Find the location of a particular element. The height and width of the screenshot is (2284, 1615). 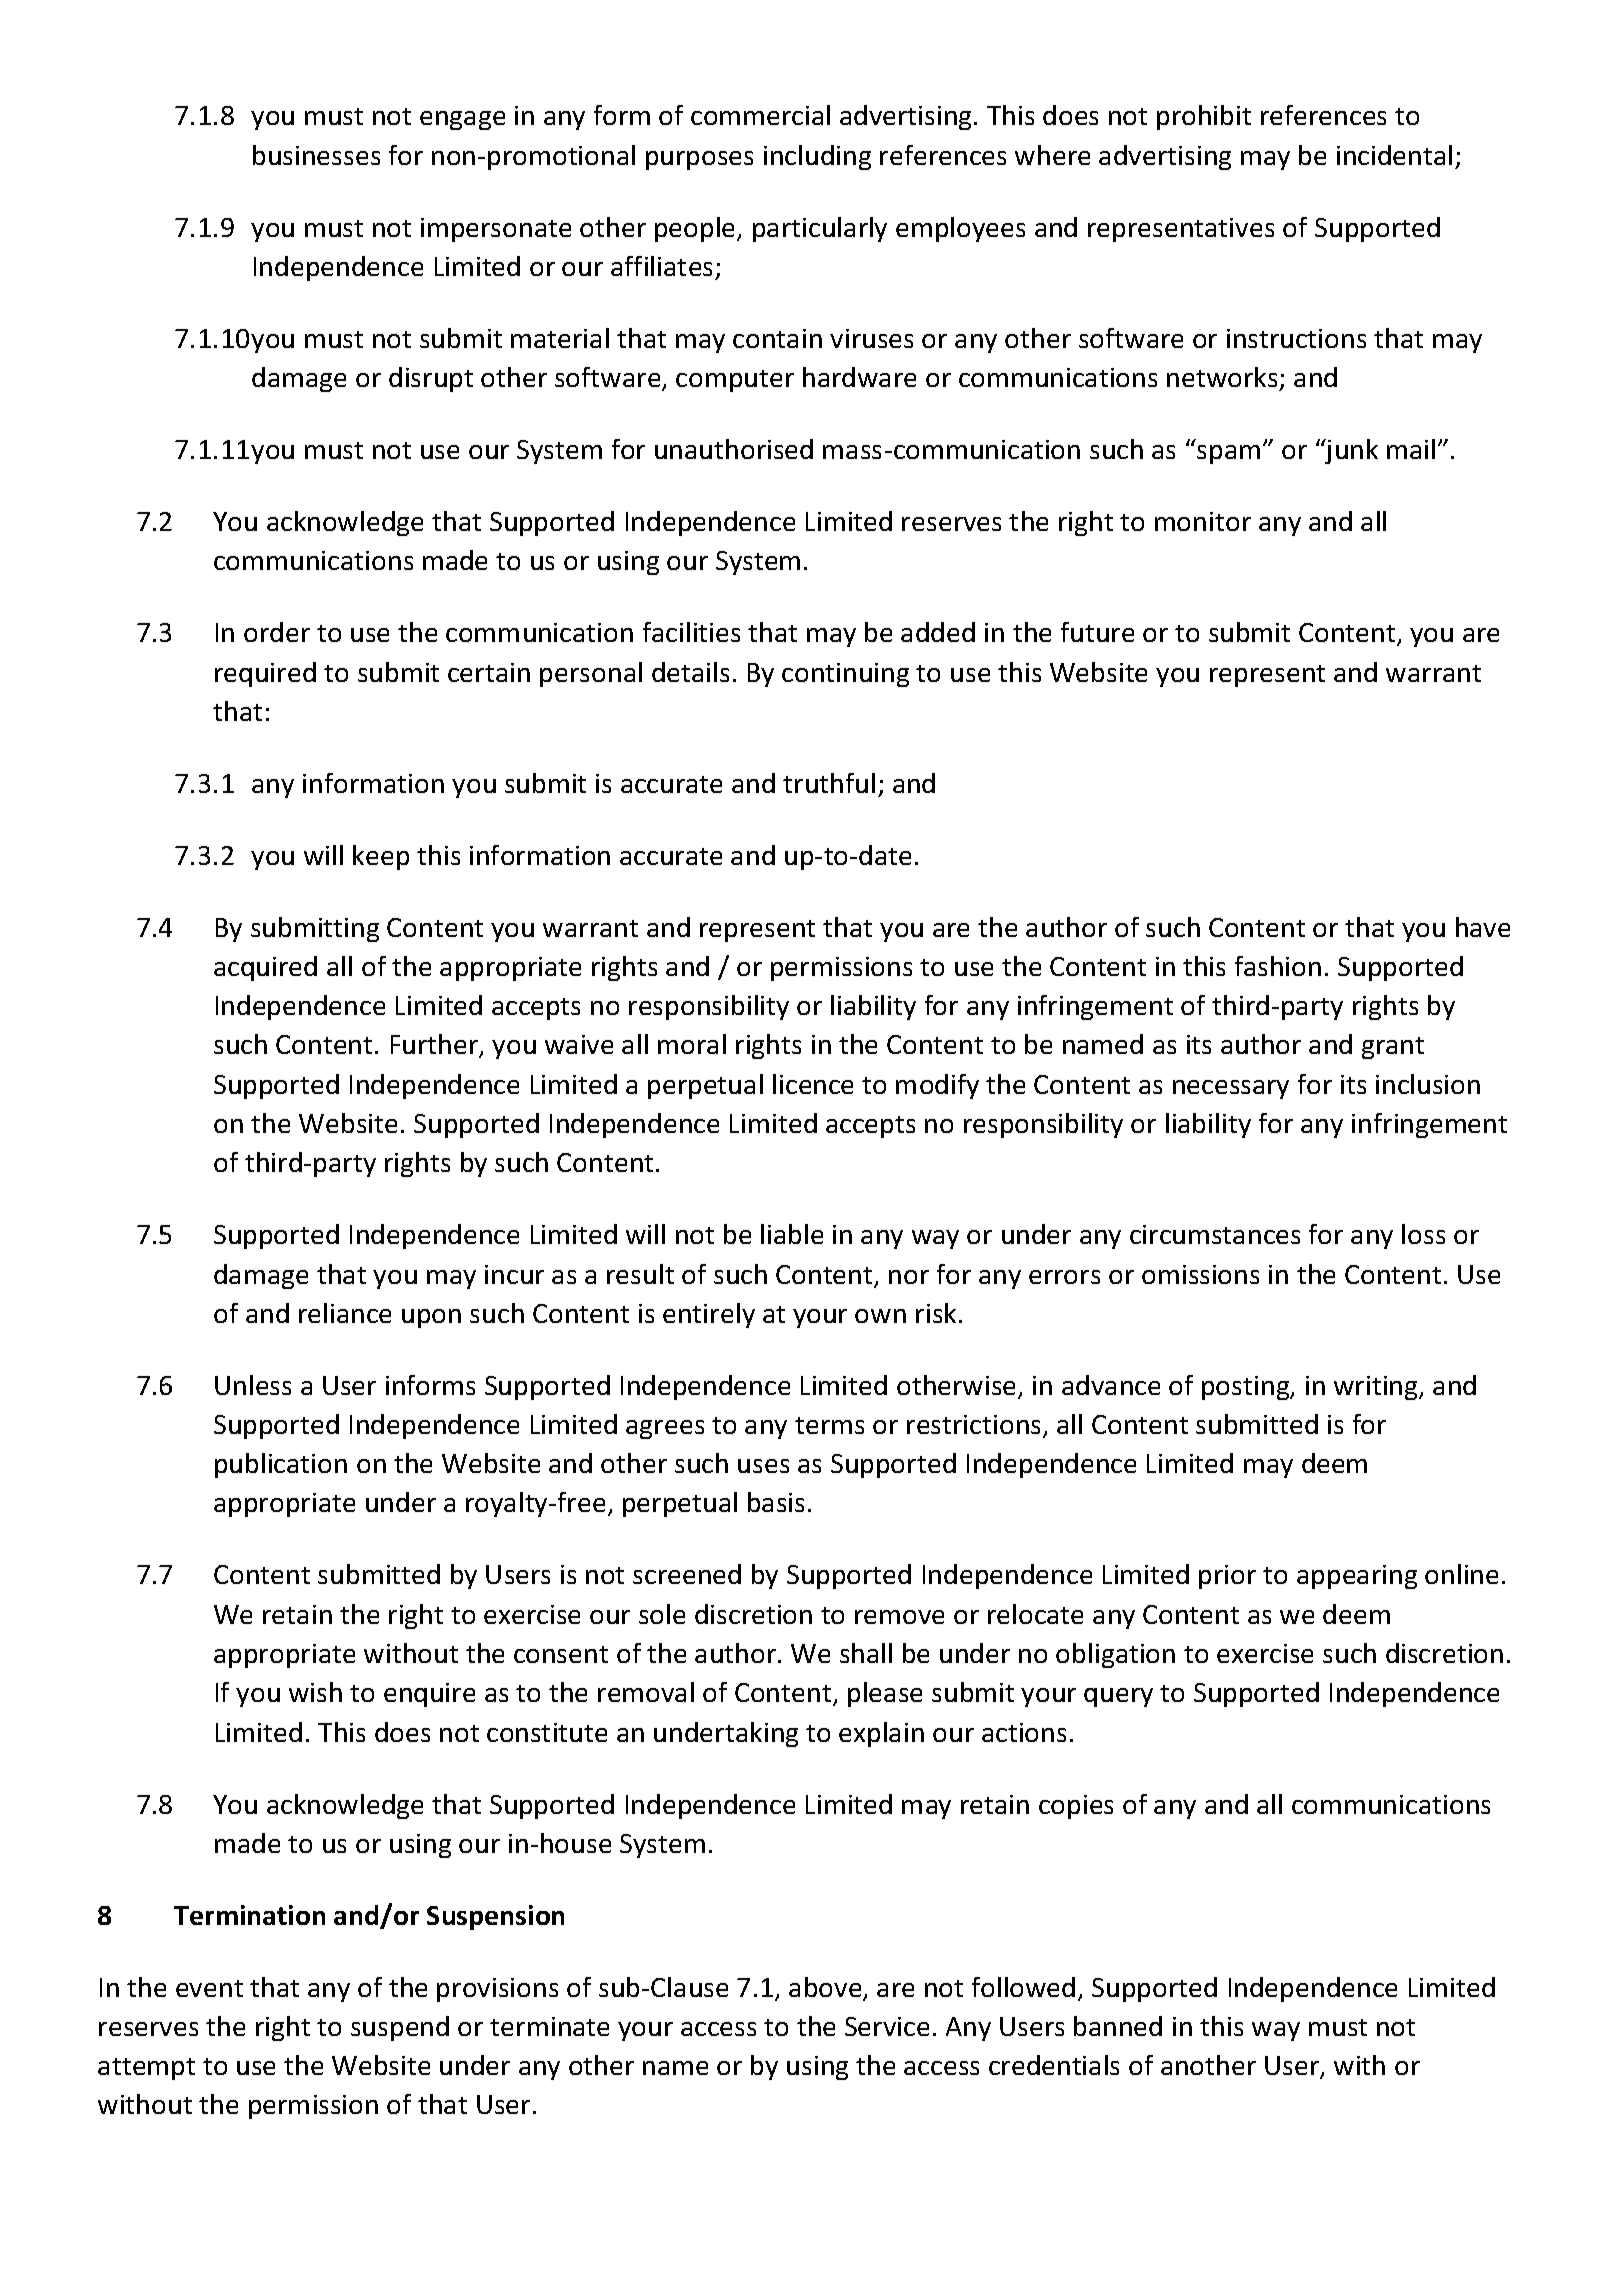

suspend is located at coordinates (400, 2028).
